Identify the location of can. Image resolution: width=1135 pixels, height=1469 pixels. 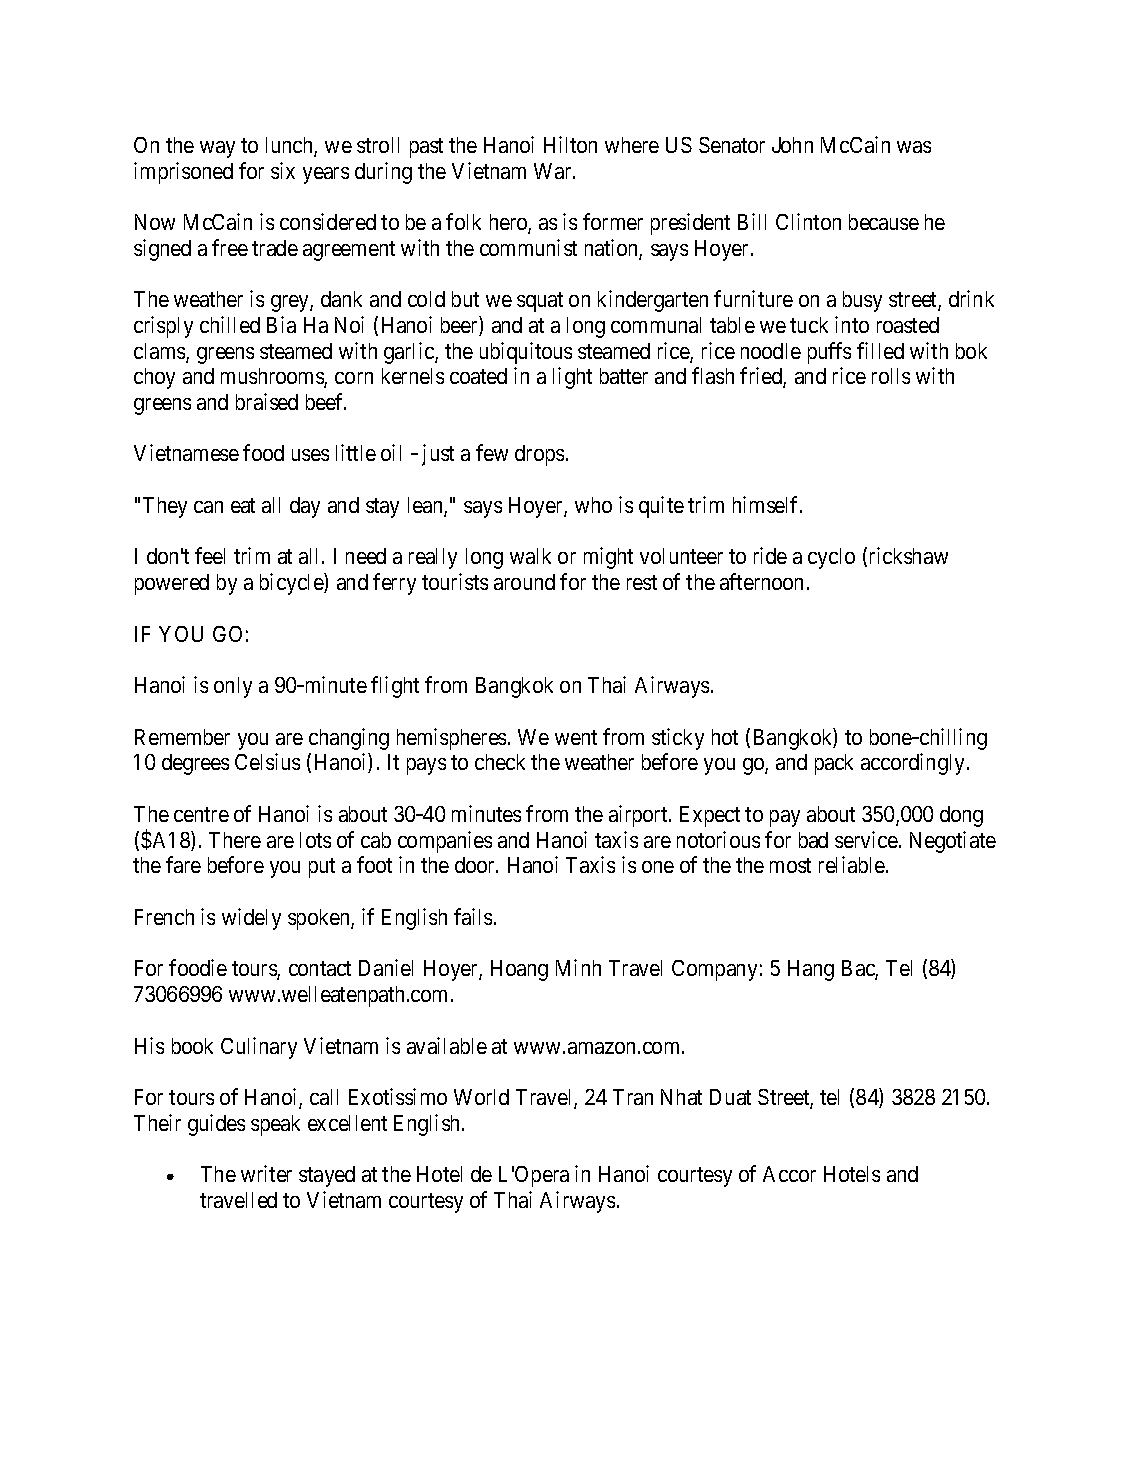
(208, 507).
